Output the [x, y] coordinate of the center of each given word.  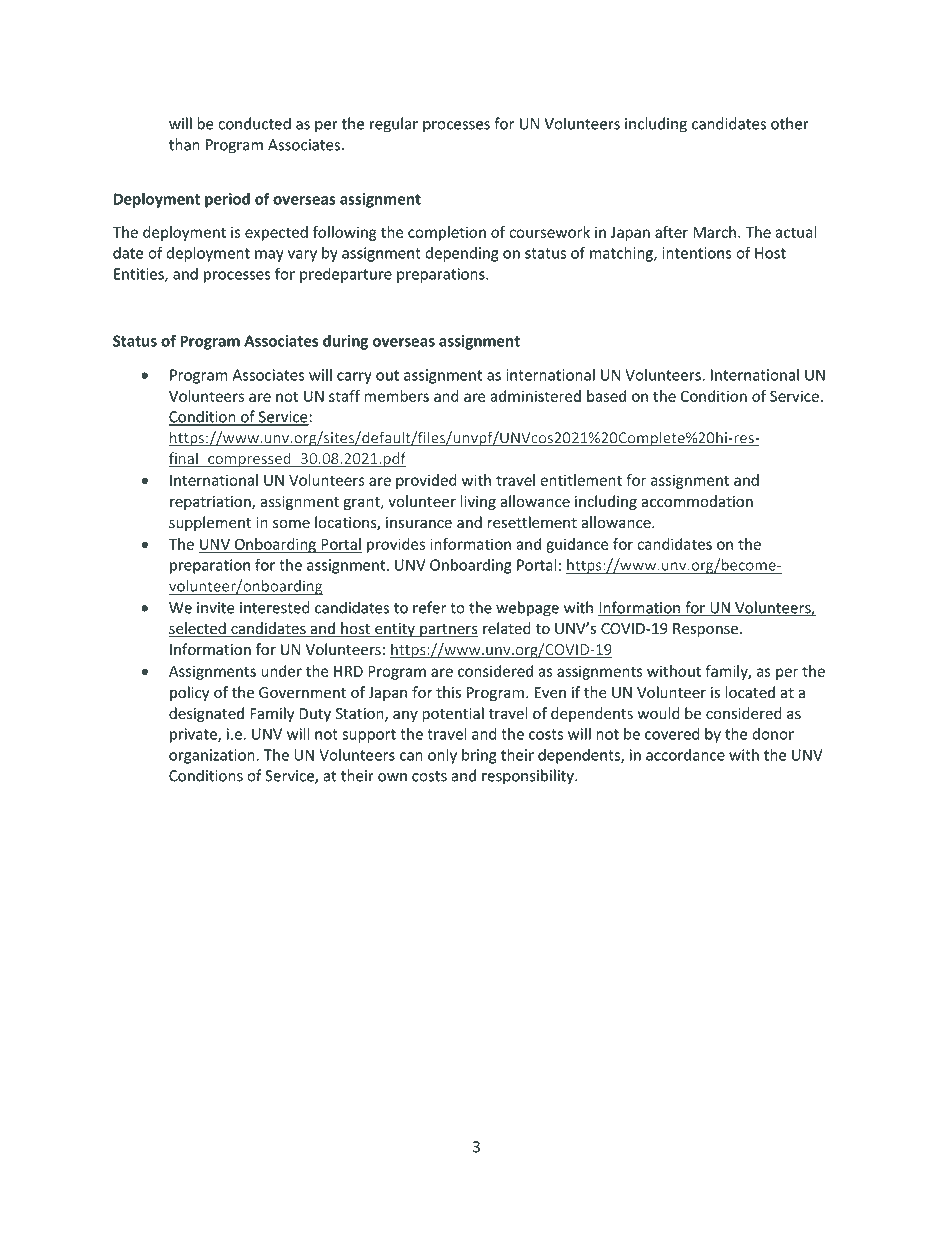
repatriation [211, 503]
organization [213, 756]
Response [707, 630]
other [790, 123]
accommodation [697, 501]
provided [426, 481]
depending [462, 254]
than [184, 144]
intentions [697, 253]
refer [429, 607]
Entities [140, 275]
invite [216, 608]
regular [394, 125]
